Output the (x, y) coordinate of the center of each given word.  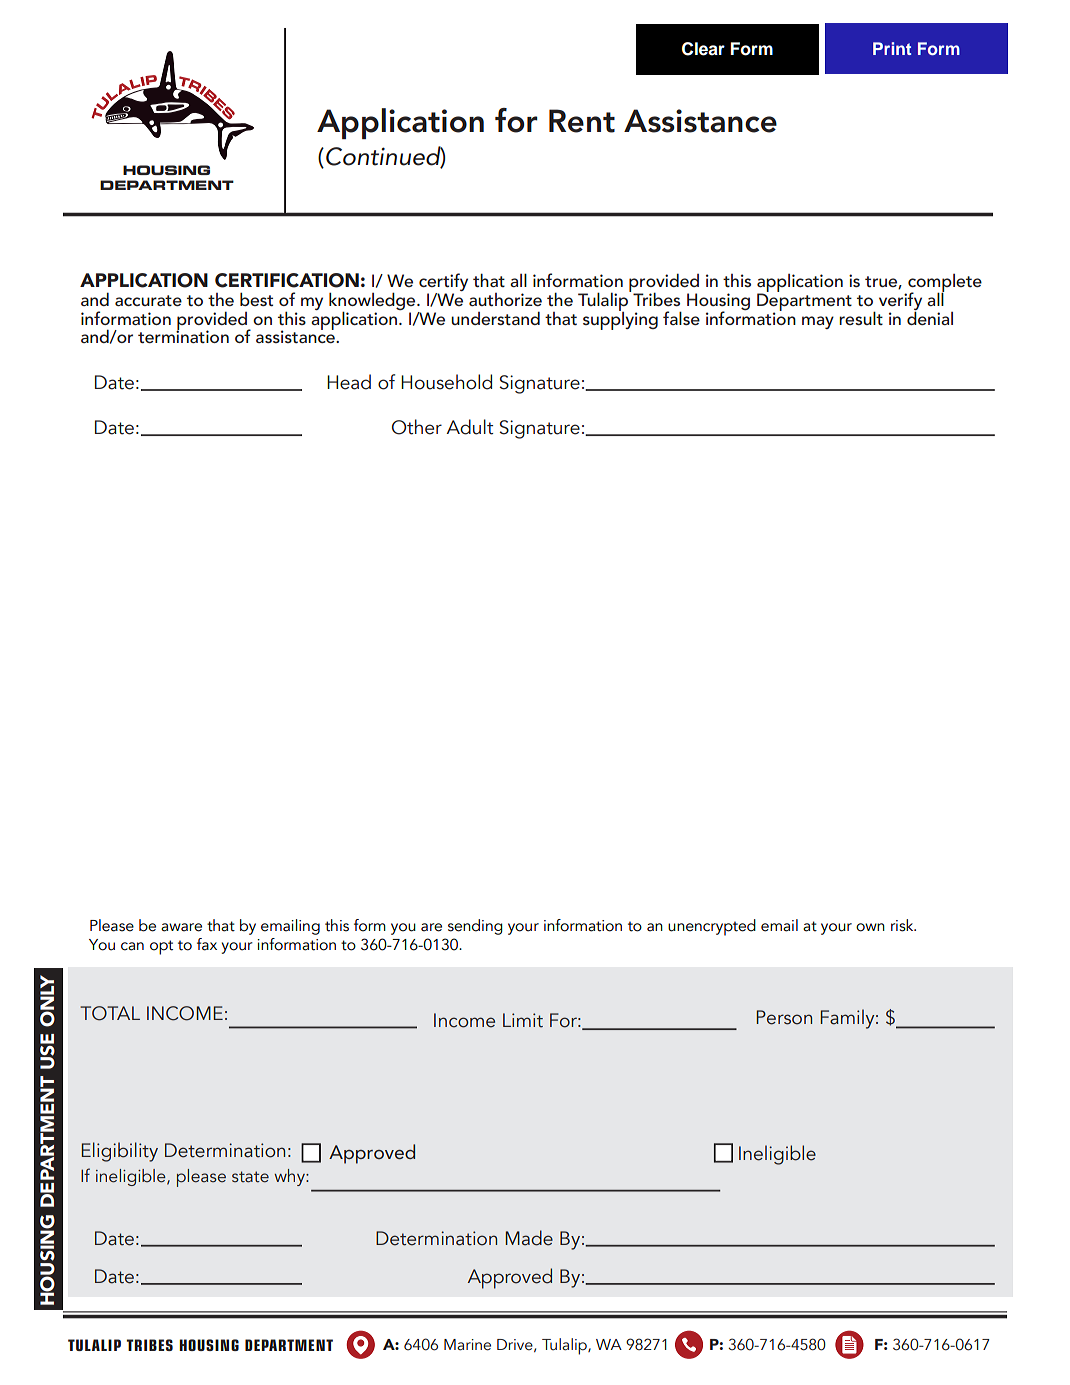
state (250, 1177)
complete (945, 284)
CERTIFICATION (287, 280)
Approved (510, 1278)
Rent (582, 121)
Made (529, 1238)
